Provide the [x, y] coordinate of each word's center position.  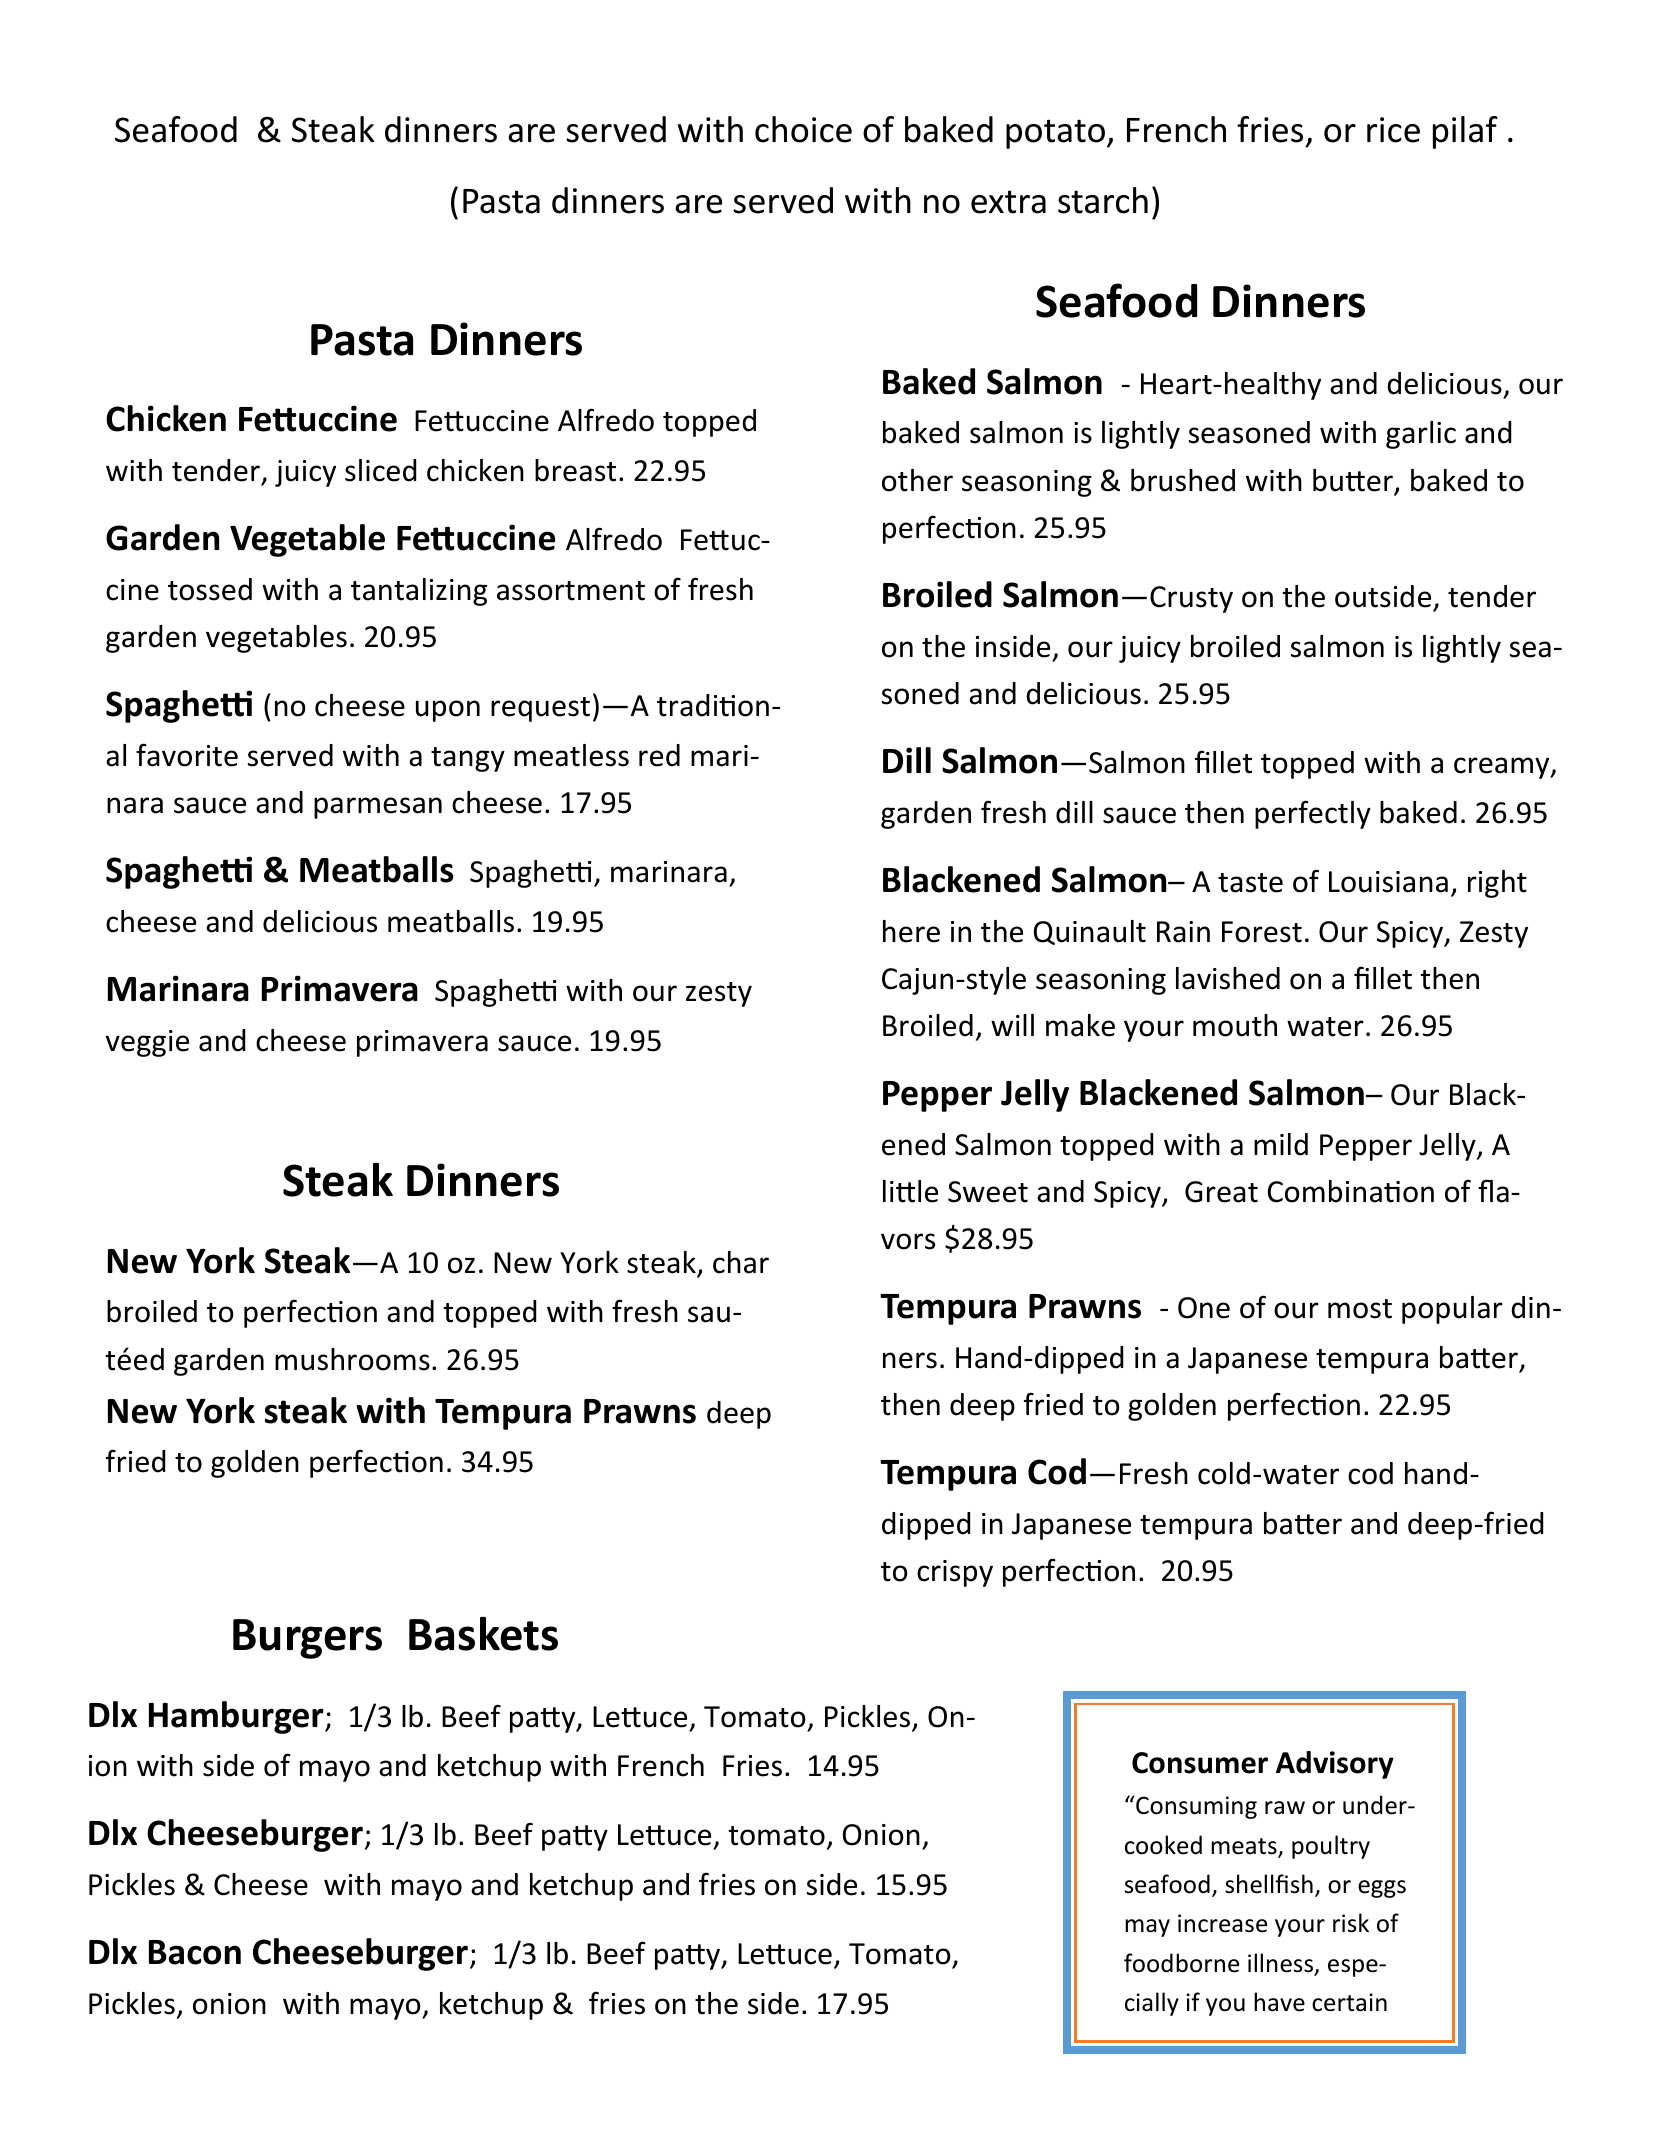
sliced [380, 470]
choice [803, 129]
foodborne [1181, 1963]
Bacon [195, 1952]
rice [1393, 130]
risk [1351, 1923]
